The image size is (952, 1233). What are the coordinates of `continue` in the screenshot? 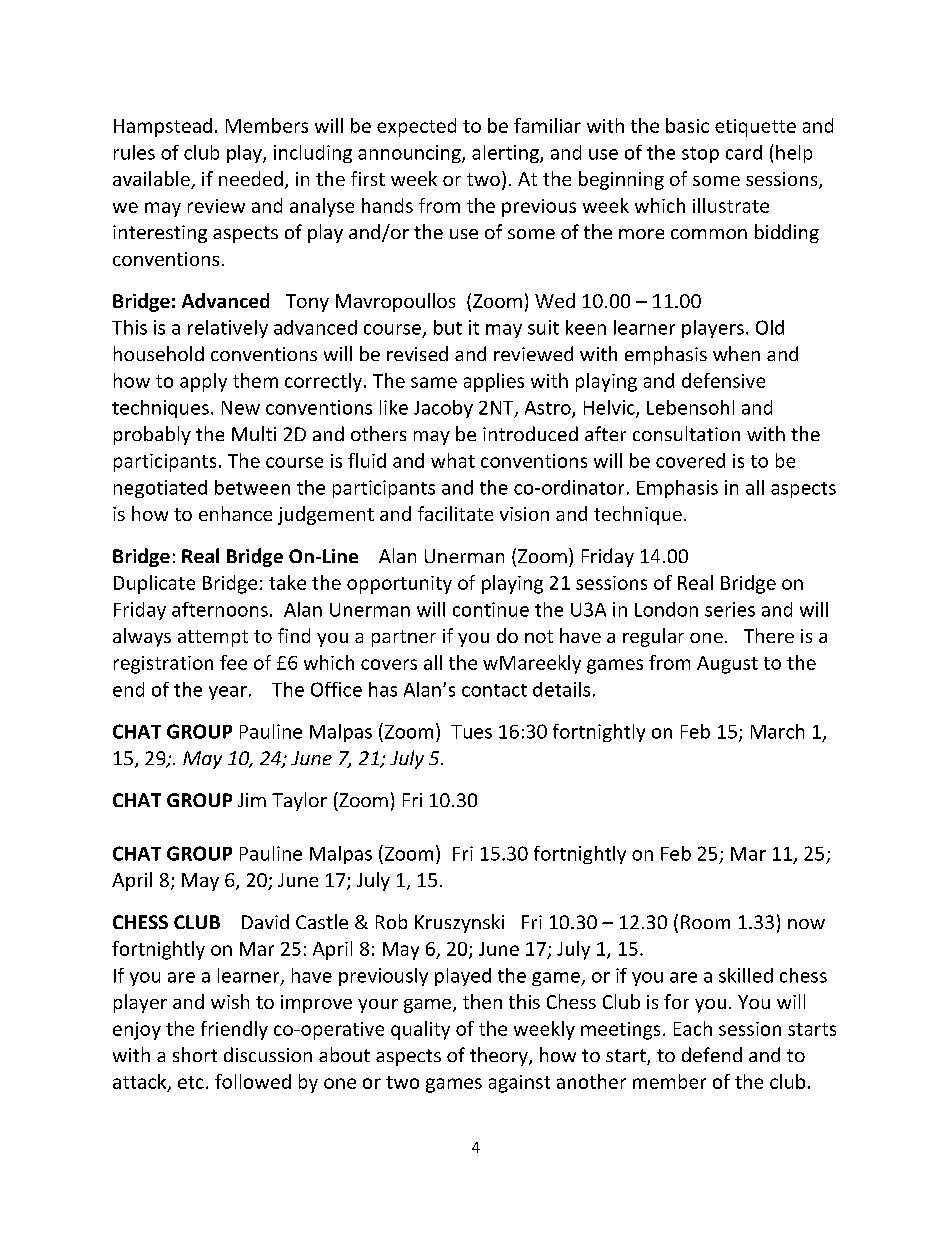 It's located at (491, 609).
